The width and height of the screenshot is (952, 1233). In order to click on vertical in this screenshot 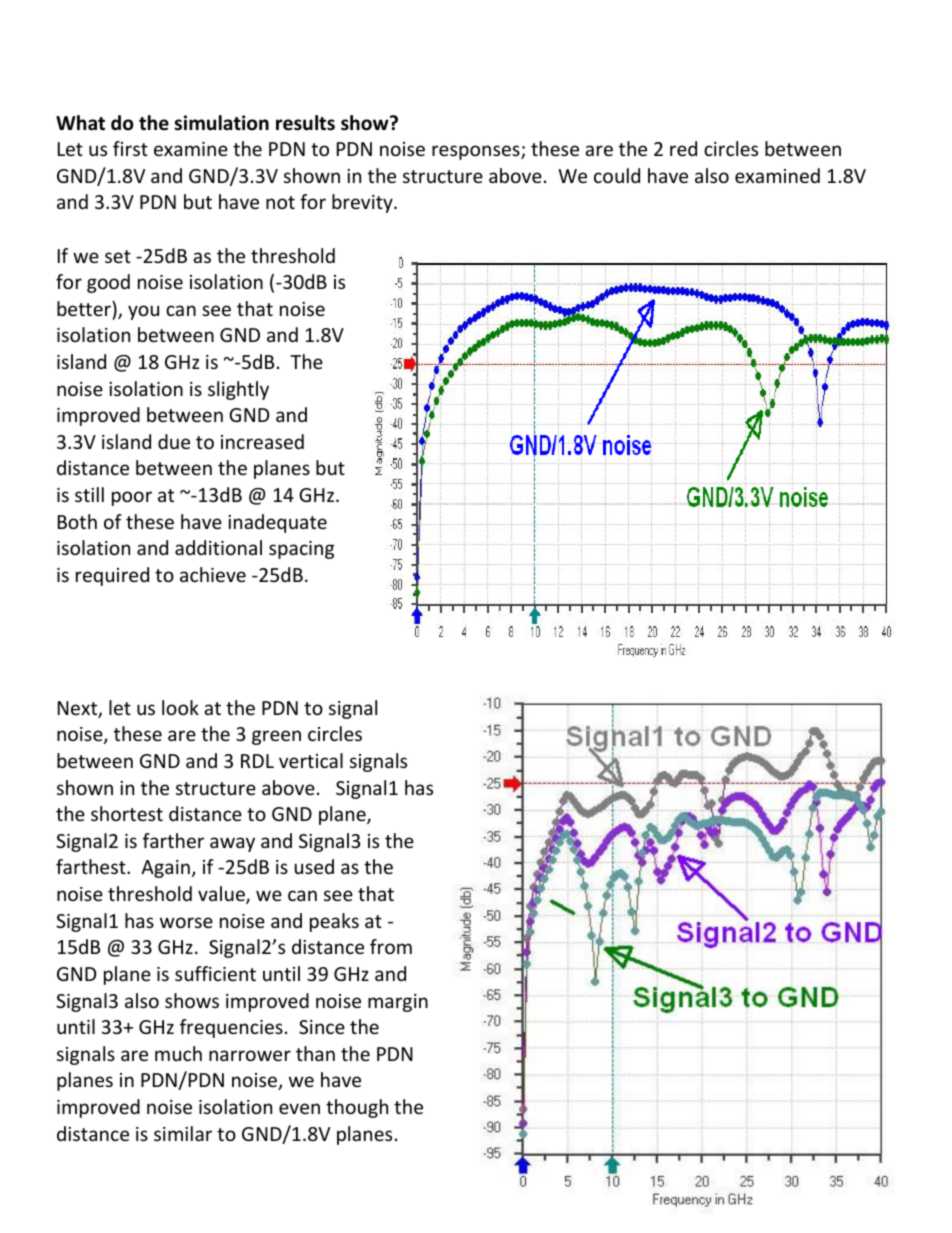, I will do `click(311, 760)`.
